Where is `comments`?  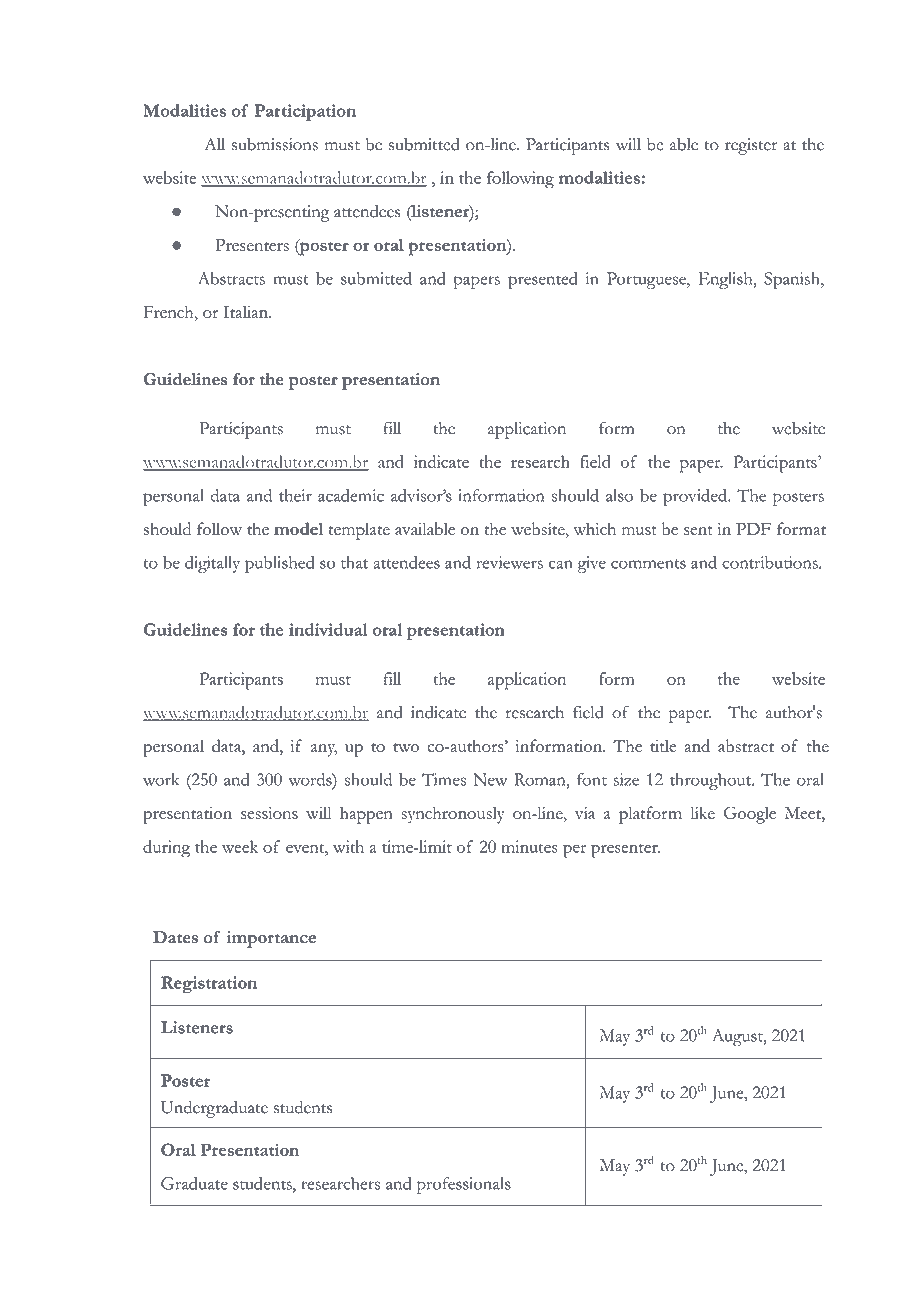 comments is located at coordinates (648, 564).
